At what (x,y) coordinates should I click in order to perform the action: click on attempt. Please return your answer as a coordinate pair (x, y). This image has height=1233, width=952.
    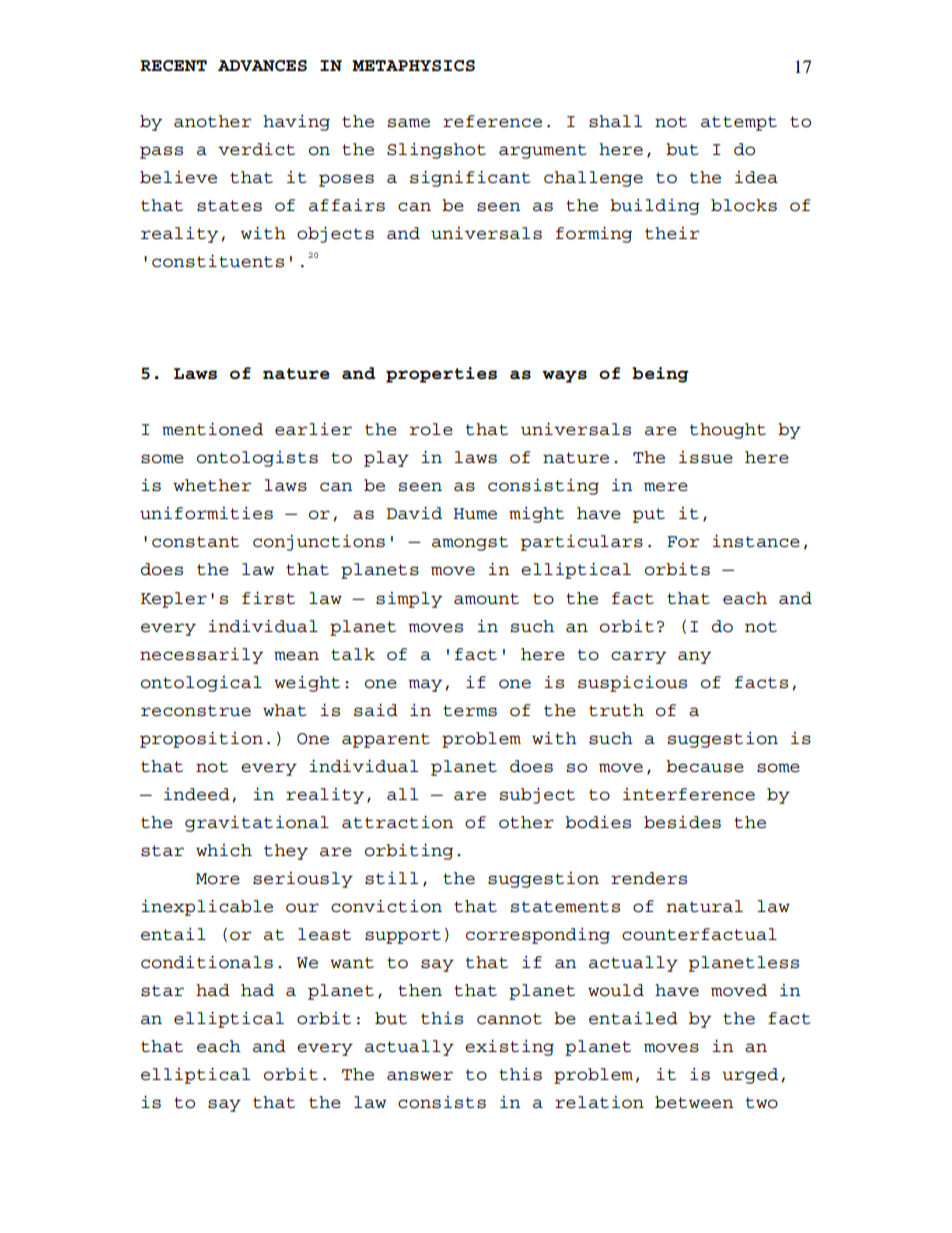
    Looking at the image, I should click on (739, 123).
